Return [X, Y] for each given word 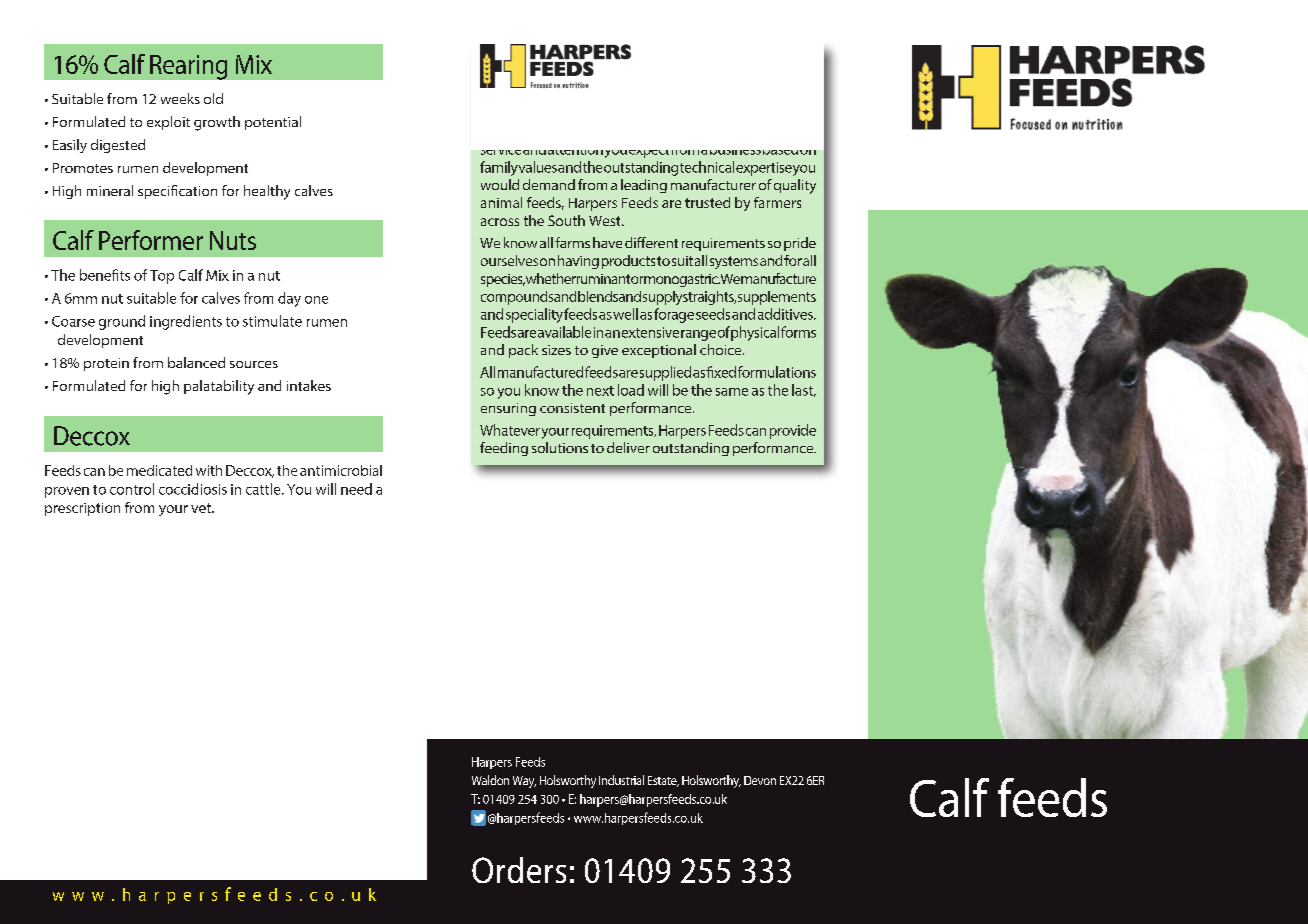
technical [707, 167]
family [499, 168]
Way [524, 782]
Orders [519, 870]
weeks [180, 98]
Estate [663, 781]
